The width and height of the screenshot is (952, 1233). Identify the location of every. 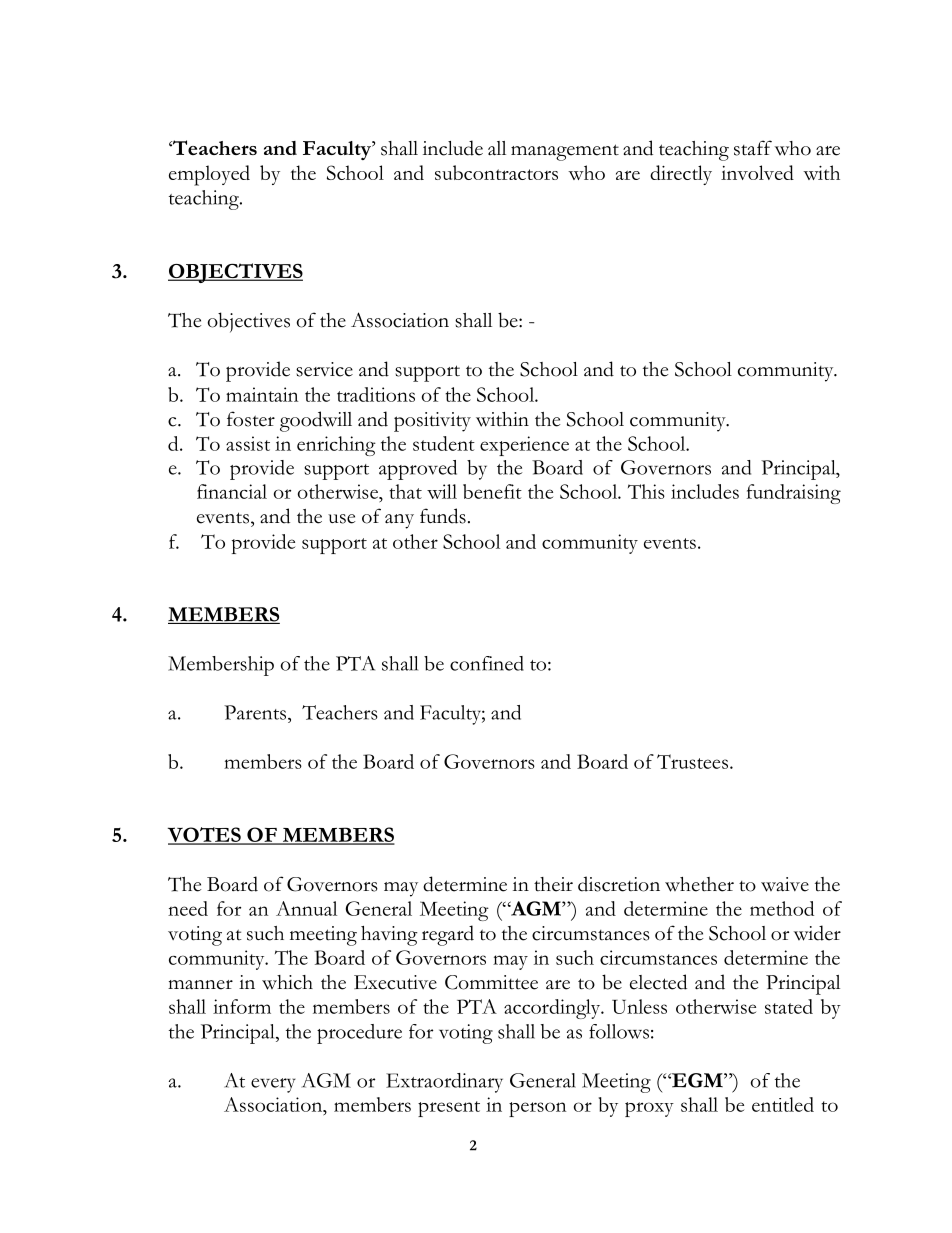
(273, 1085).
